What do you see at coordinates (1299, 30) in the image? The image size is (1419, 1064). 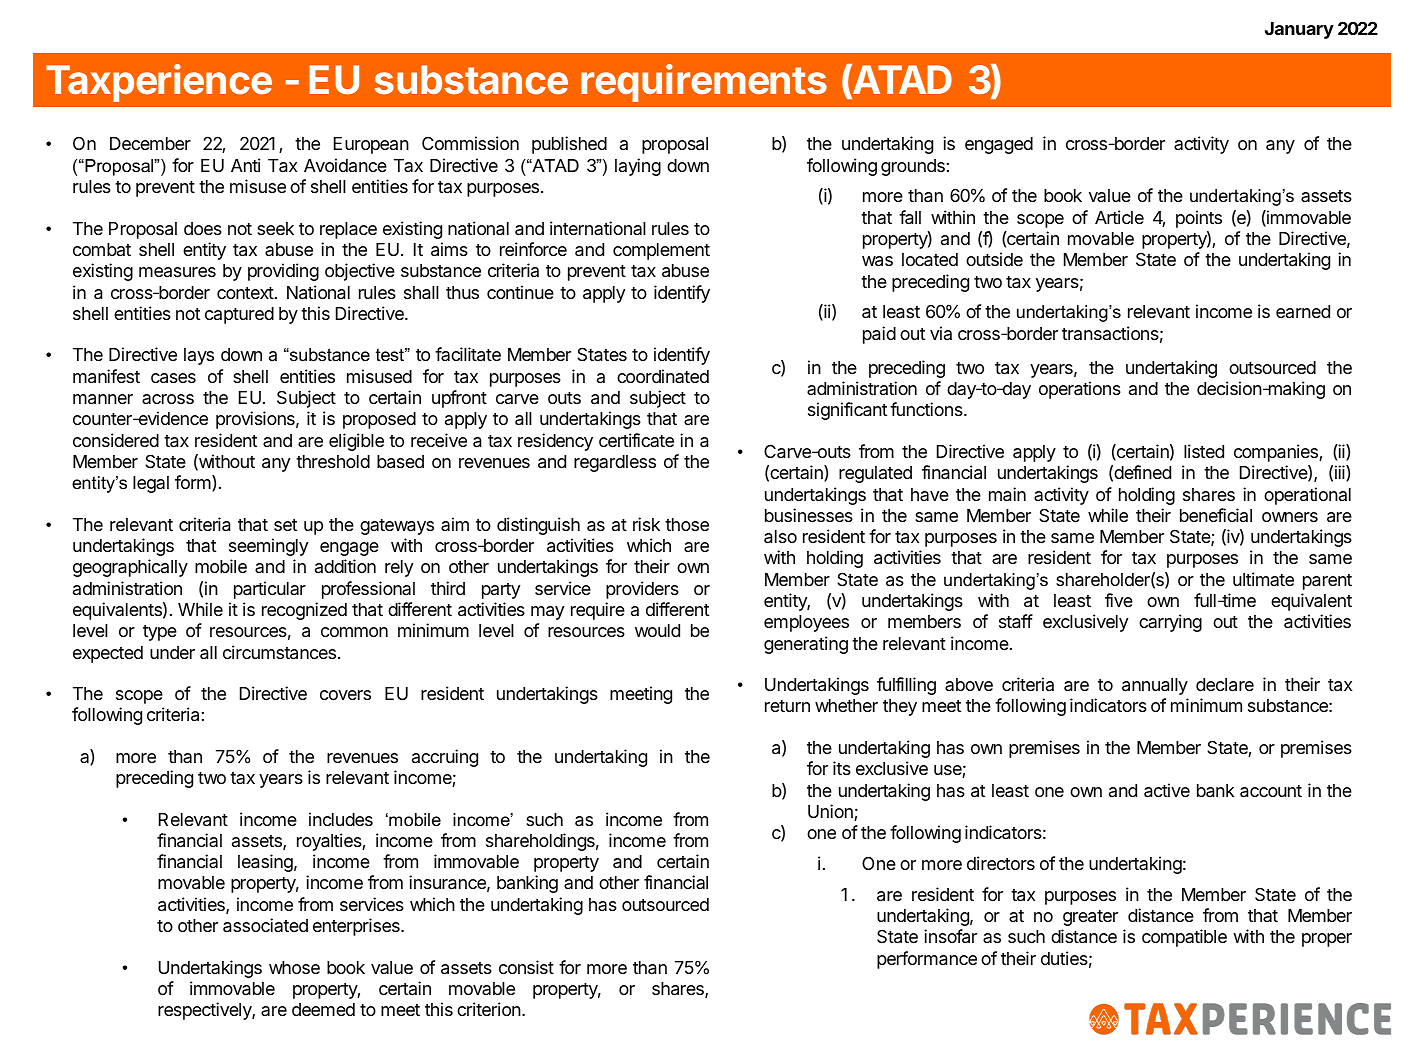 I see `January` at bounding box center [1299, 30].
